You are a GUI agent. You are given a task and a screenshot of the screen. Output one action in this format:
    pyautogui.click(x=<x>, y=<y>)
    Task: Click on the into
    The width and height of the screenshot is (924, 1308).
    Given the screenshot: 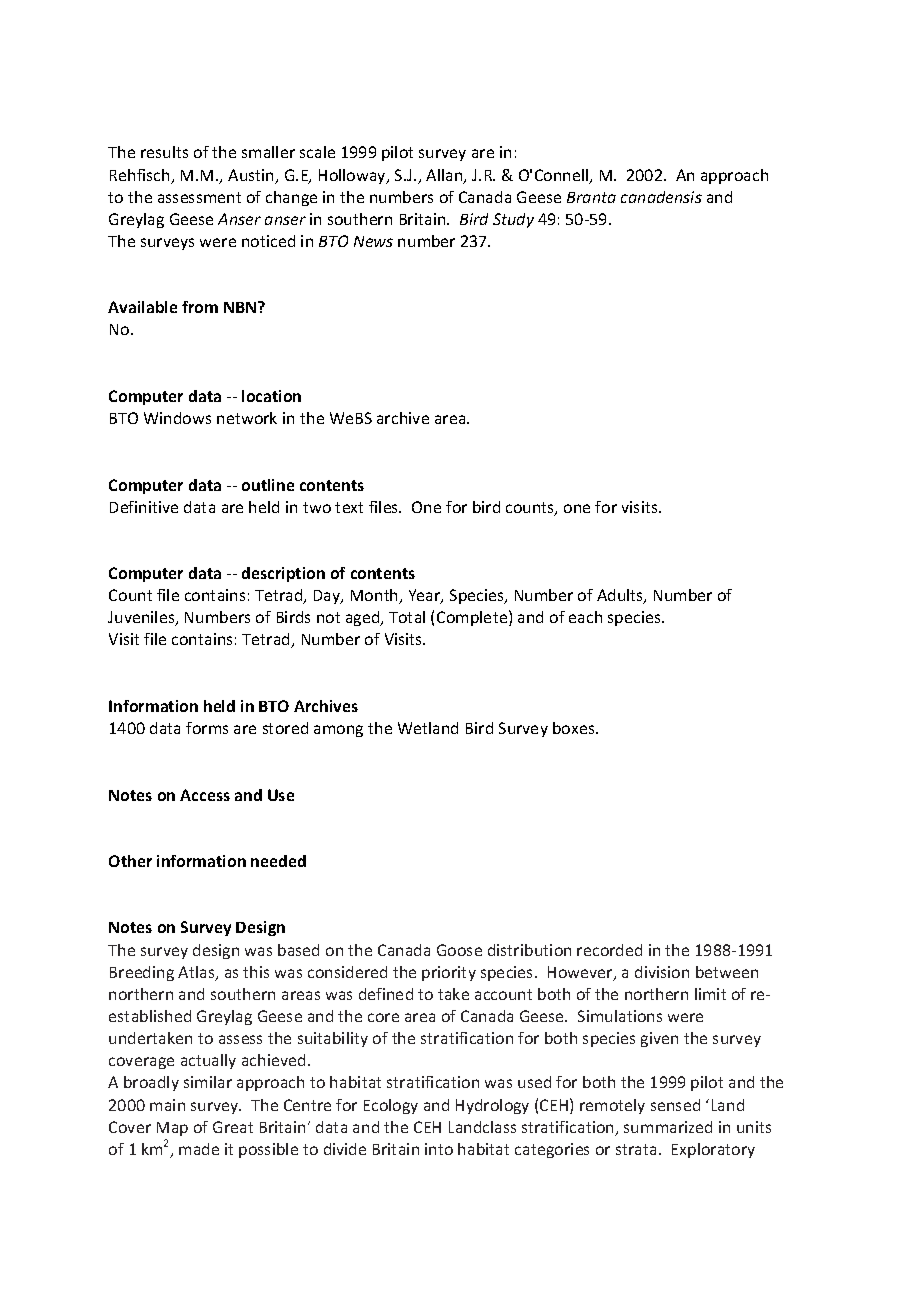 What is the action you would take?
    pyautogui.click(x=439, y=1149)
